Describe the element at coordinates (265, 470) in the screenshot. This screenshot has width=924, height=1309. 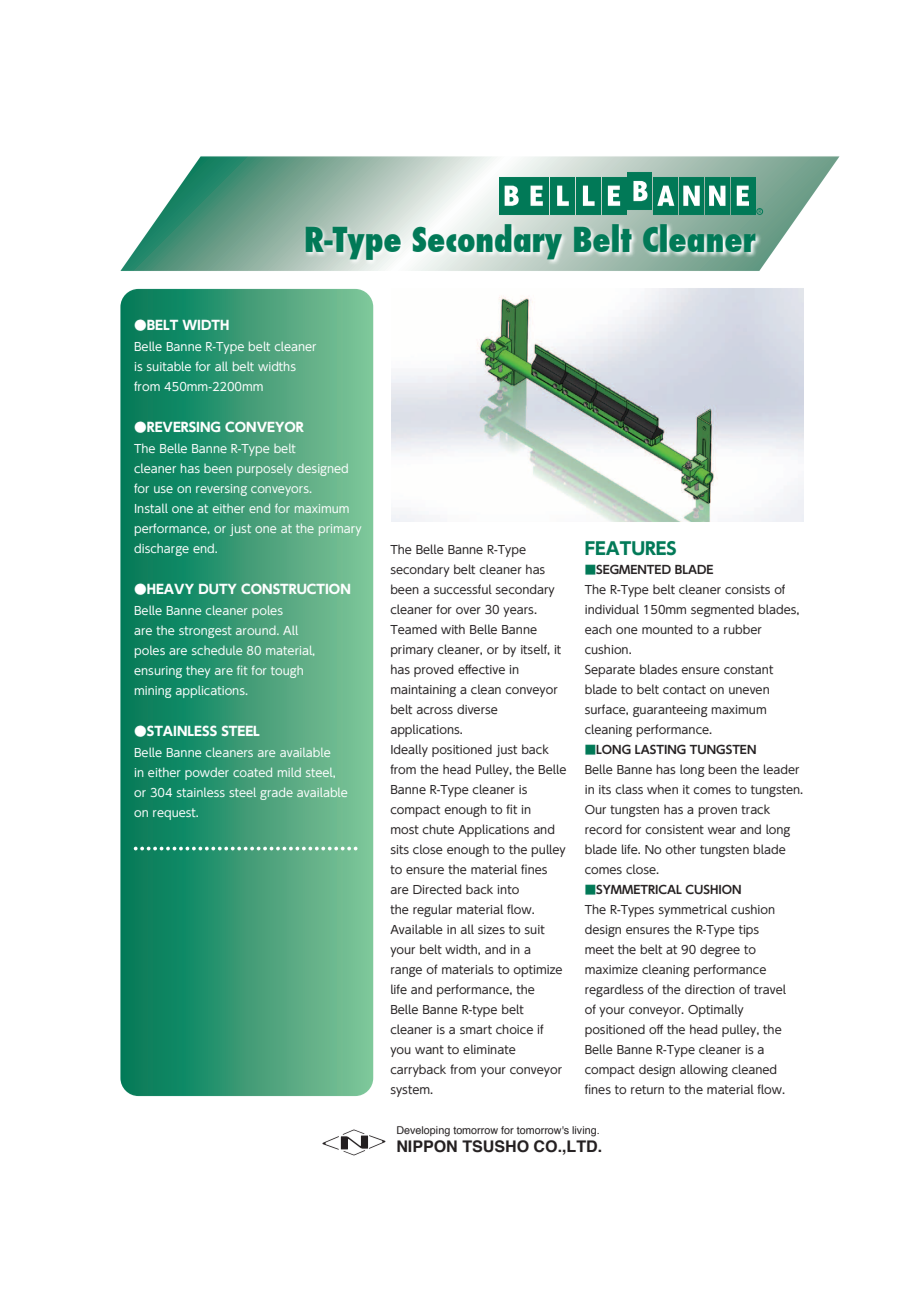
I see `purposely` at that location.
